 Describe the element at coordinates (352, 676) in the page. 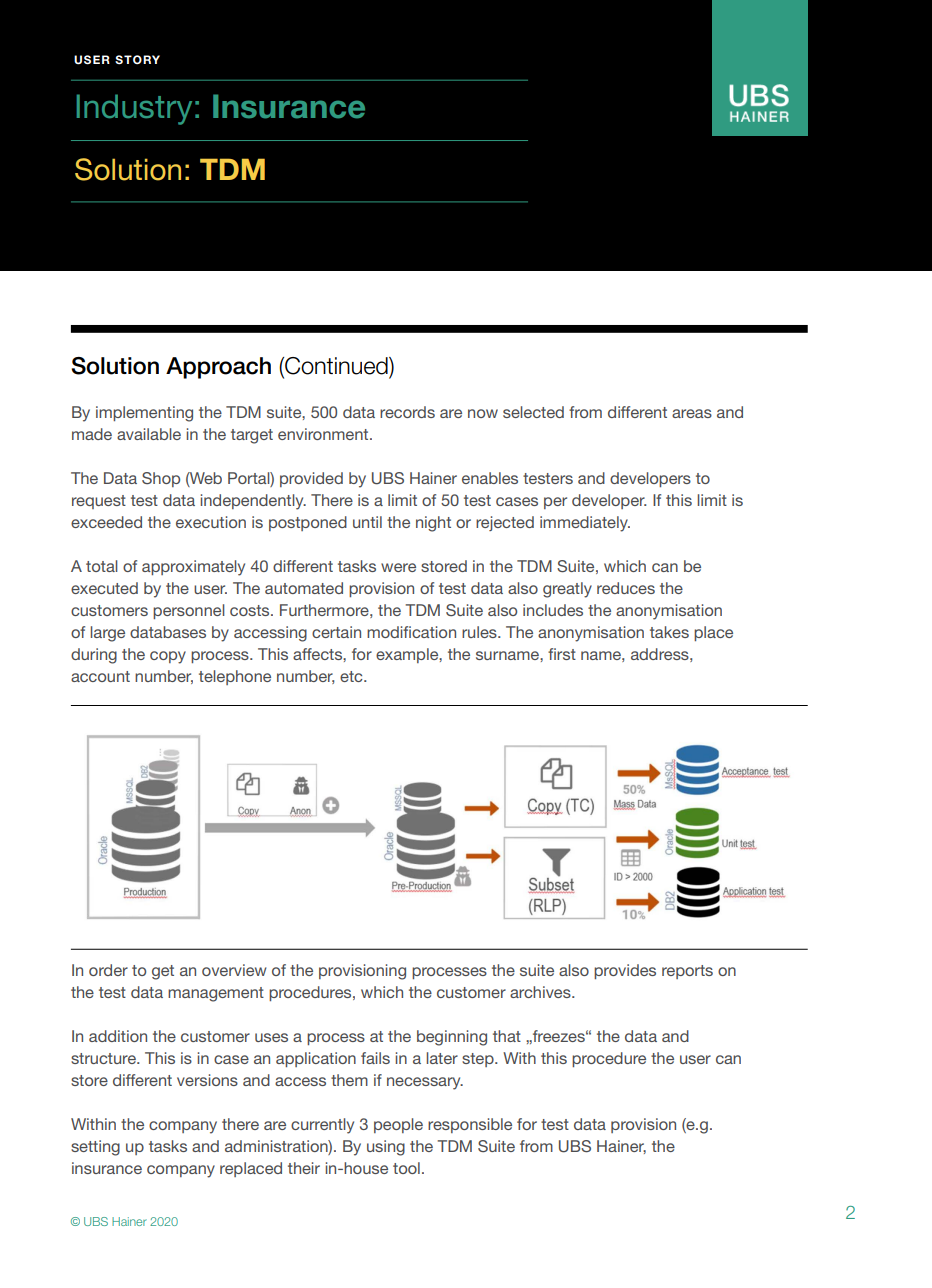

I see `etc` at that location.
